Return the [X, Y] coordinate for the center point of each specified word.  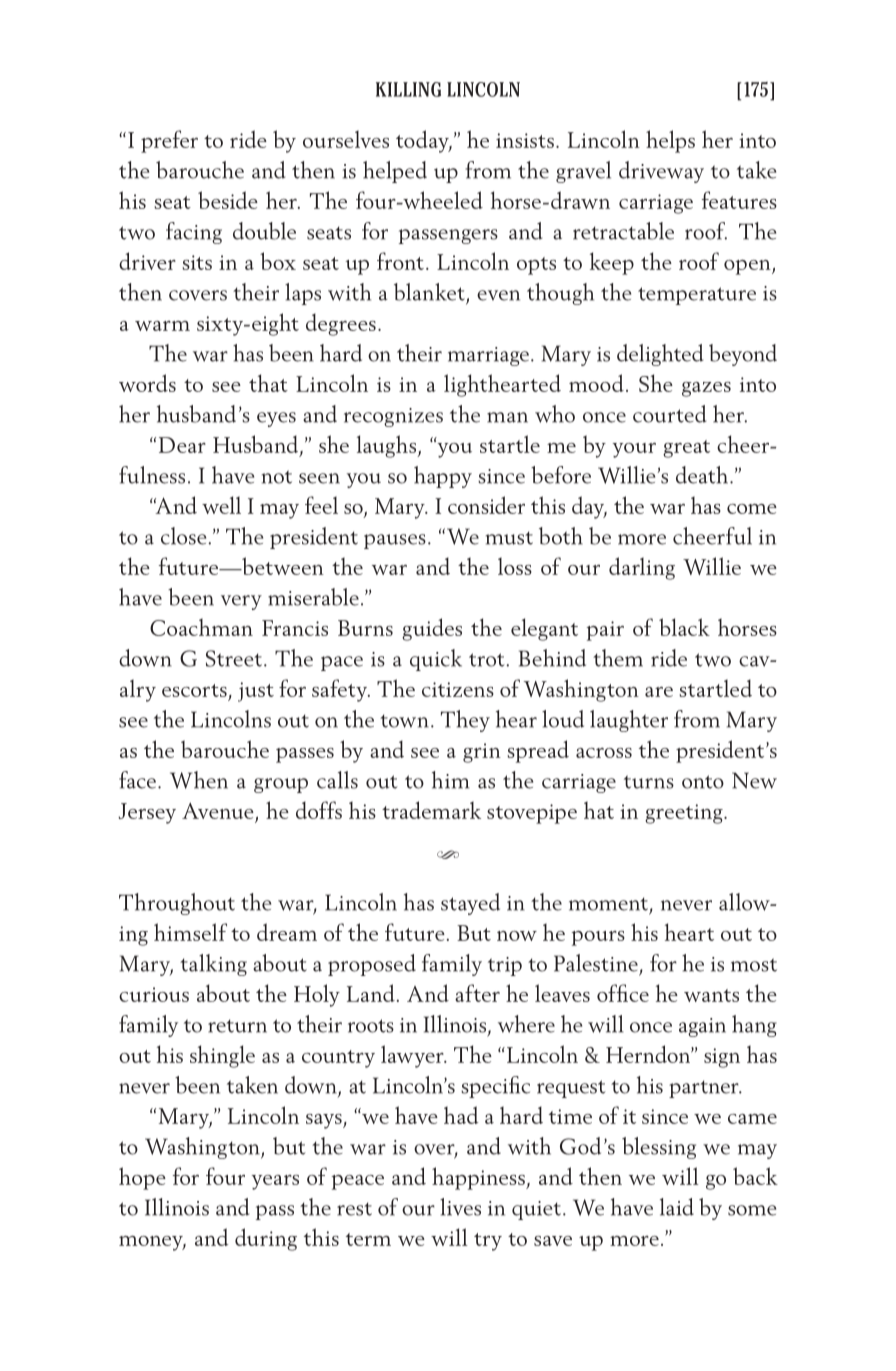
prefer [169, 141]
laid [677, 1207]
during [266, 1239]
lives [460, 1207]
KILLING [408, 89]
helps [670, 141]
